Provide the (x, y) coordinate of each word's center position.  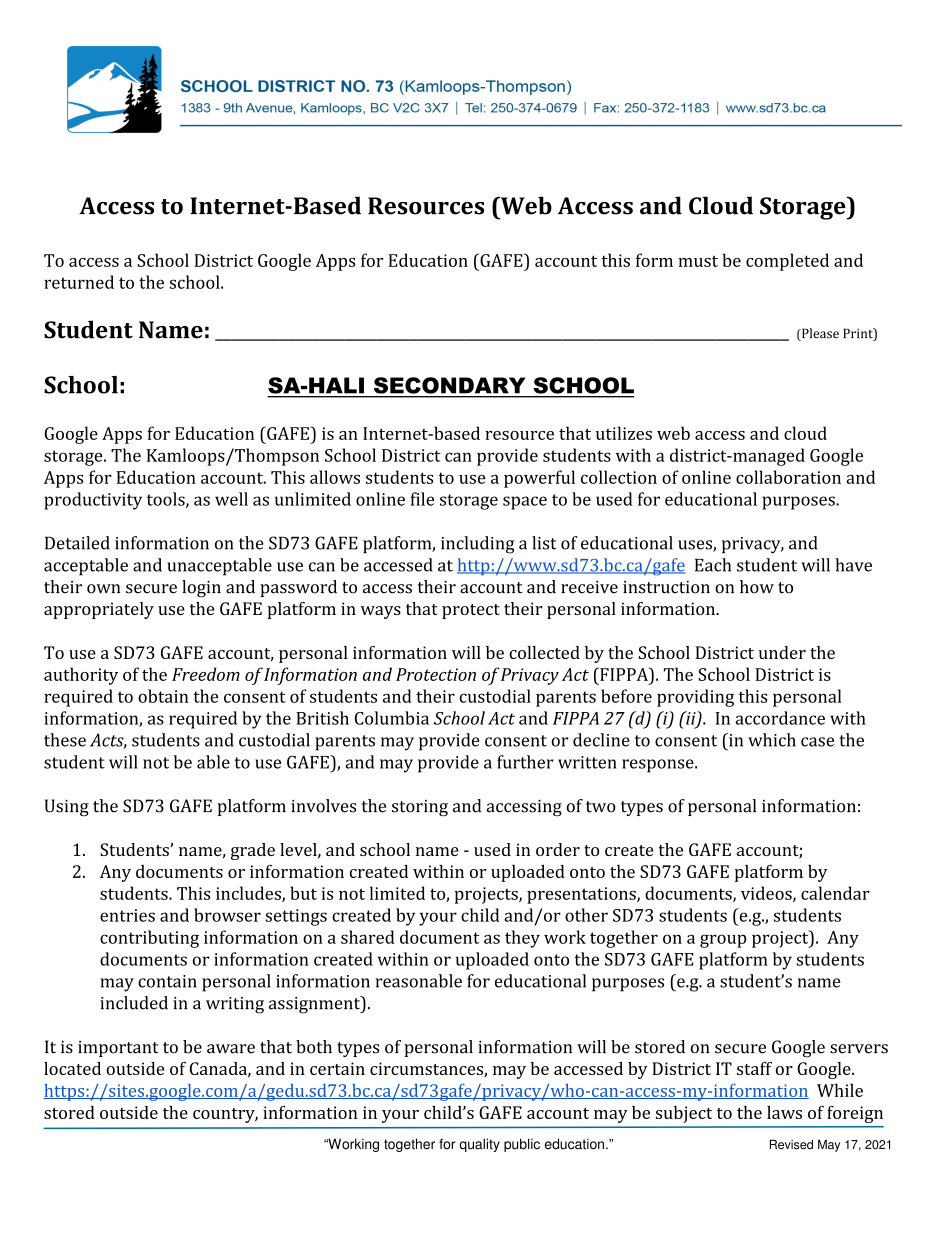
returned (79, 282)
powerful (539, 479)
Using (67, 807)
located (72, 1068)
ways (381, 612)
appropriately (99, 610)
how (757, 587)
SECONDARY (449, 385)
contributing (149, 939)
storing (420, 808)
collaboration (788, 477)
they (522, 939)
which (772, 740)
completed (787, 262)
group (723, 941)
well (231, 499)
